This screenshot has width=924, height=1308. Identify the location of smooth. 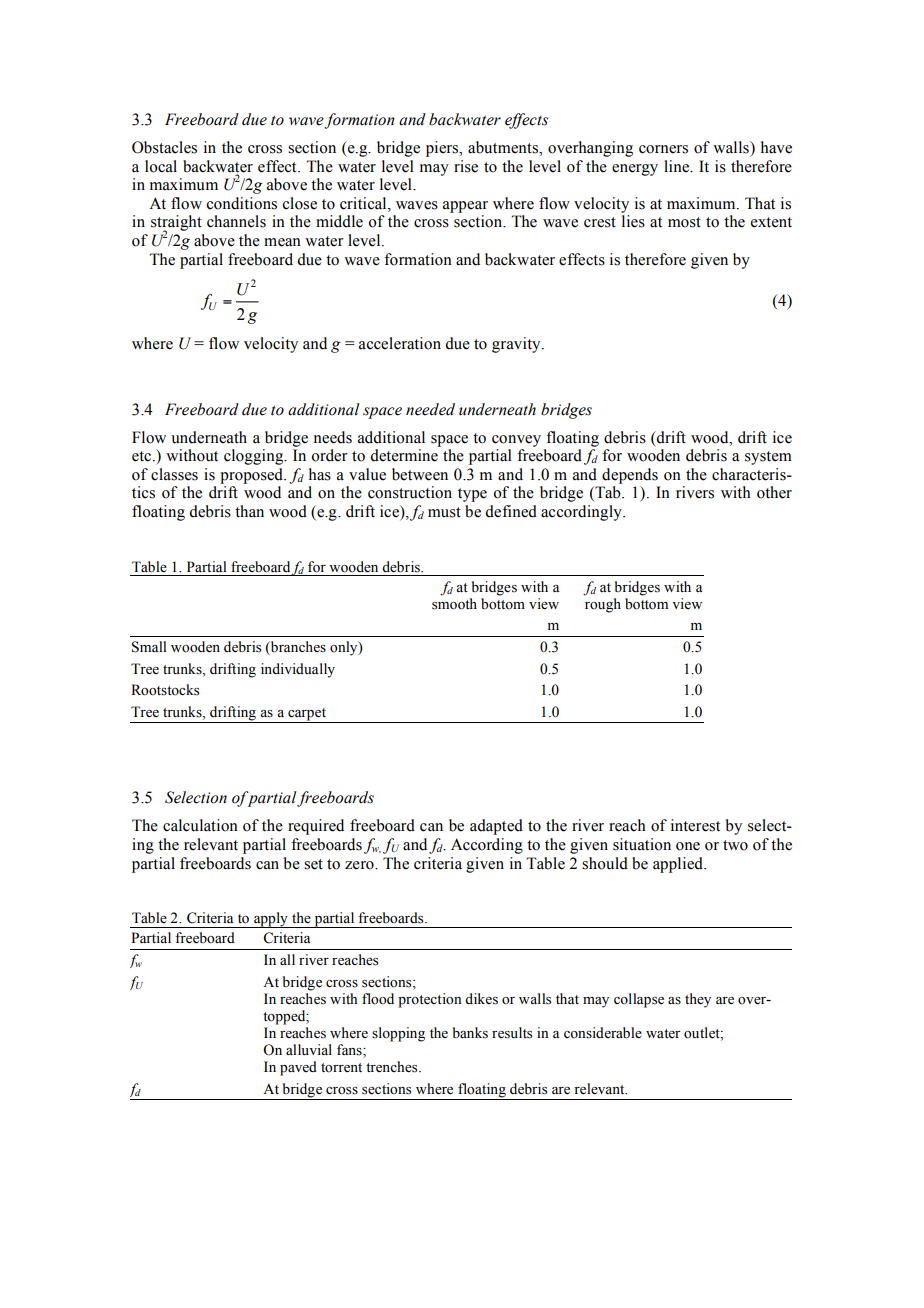
(454, 604).
